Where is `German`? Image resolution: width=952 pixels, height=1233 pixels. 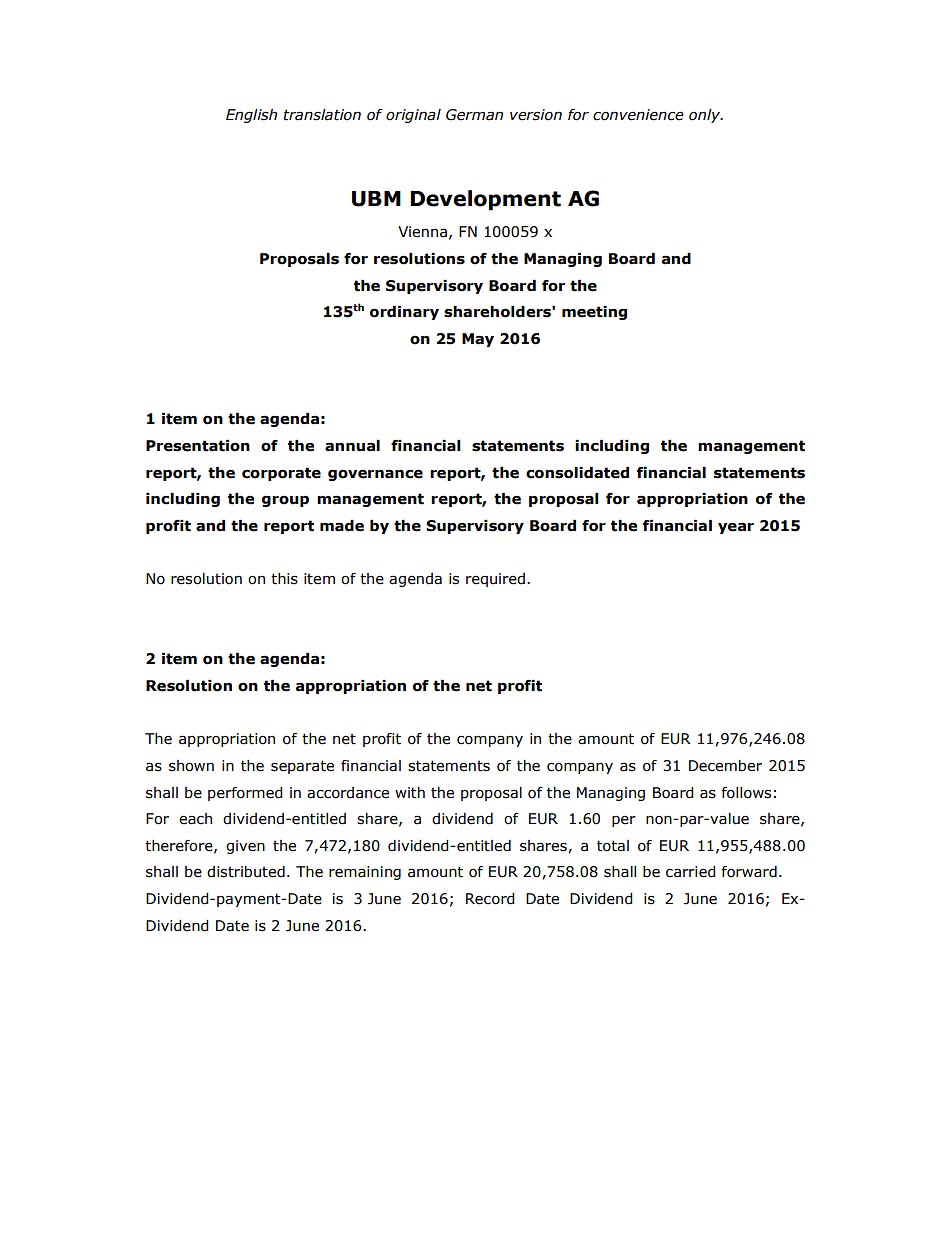
German is located at coordinates (474, 115).
